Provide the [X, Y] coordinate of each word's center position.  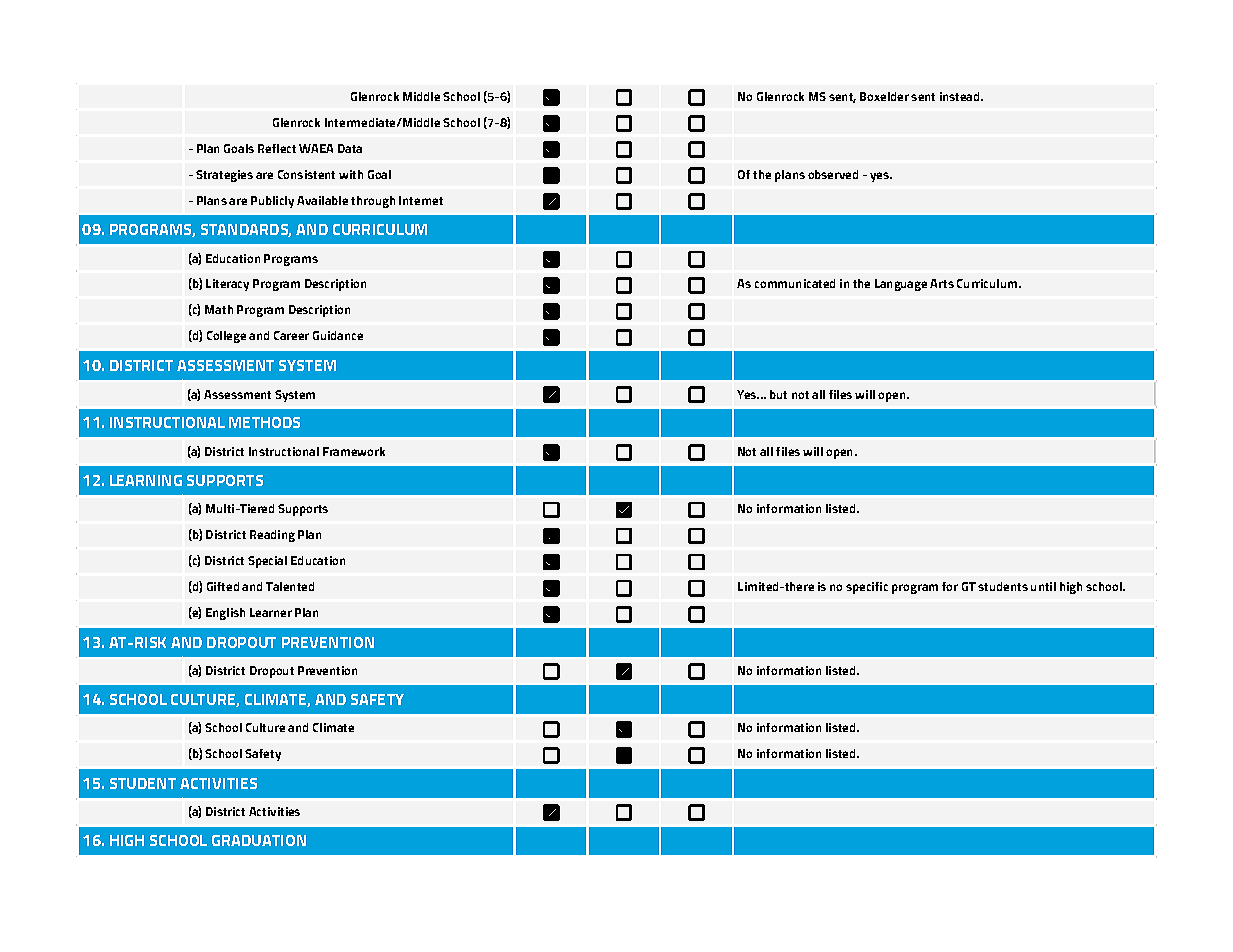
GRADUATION [259, 840]
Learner [271, 612]
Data [350, 148]
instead [961, 96]
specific [867, 588]
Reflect [277, 148]
